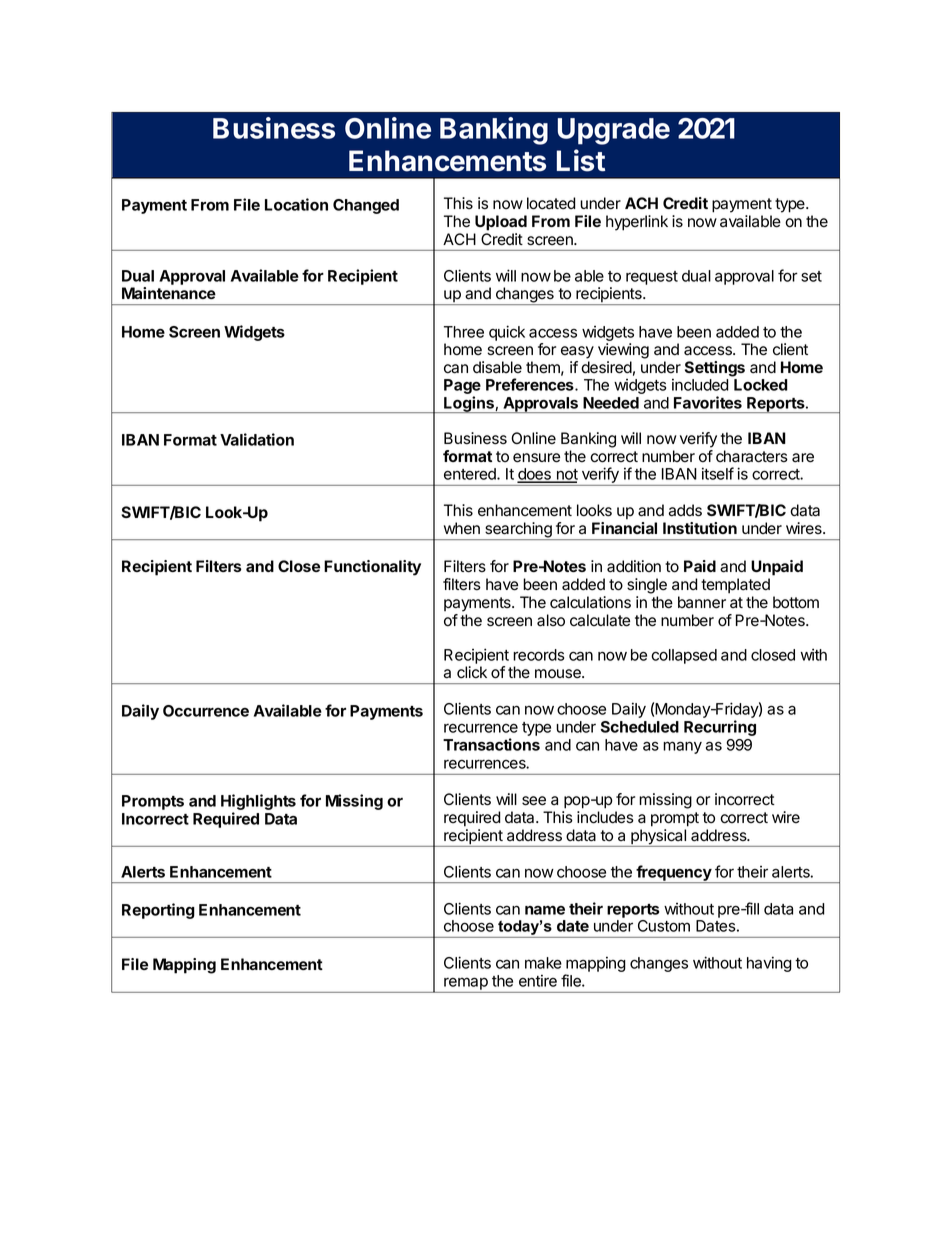 Image resolution: width=952 pixels, height=1233 pixels. Describe the element at coordinates (158, 911) in the screenshot. I see `Reporting` at that location.
